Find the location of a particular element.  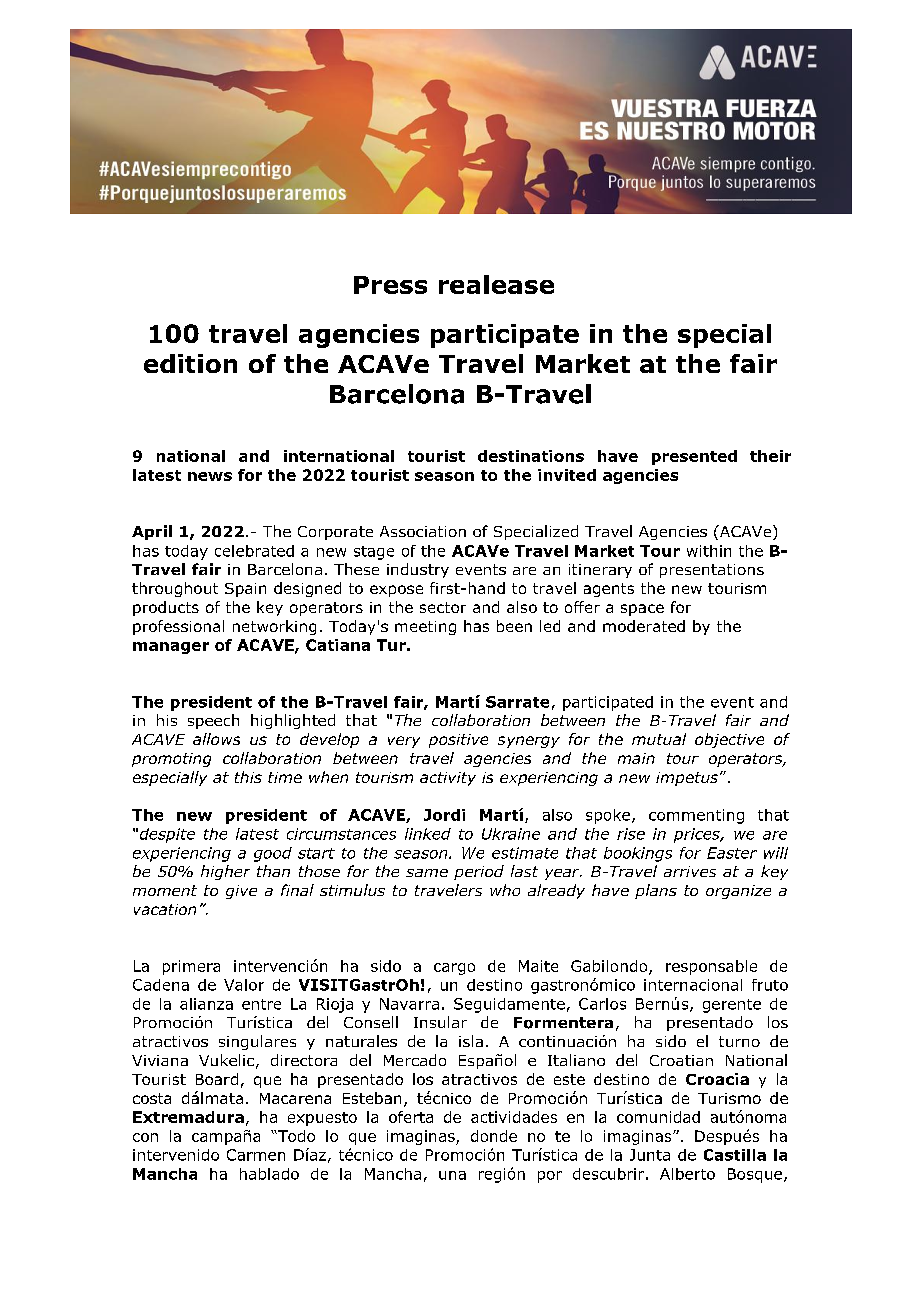

primera is located at coordinates (191, 967).
